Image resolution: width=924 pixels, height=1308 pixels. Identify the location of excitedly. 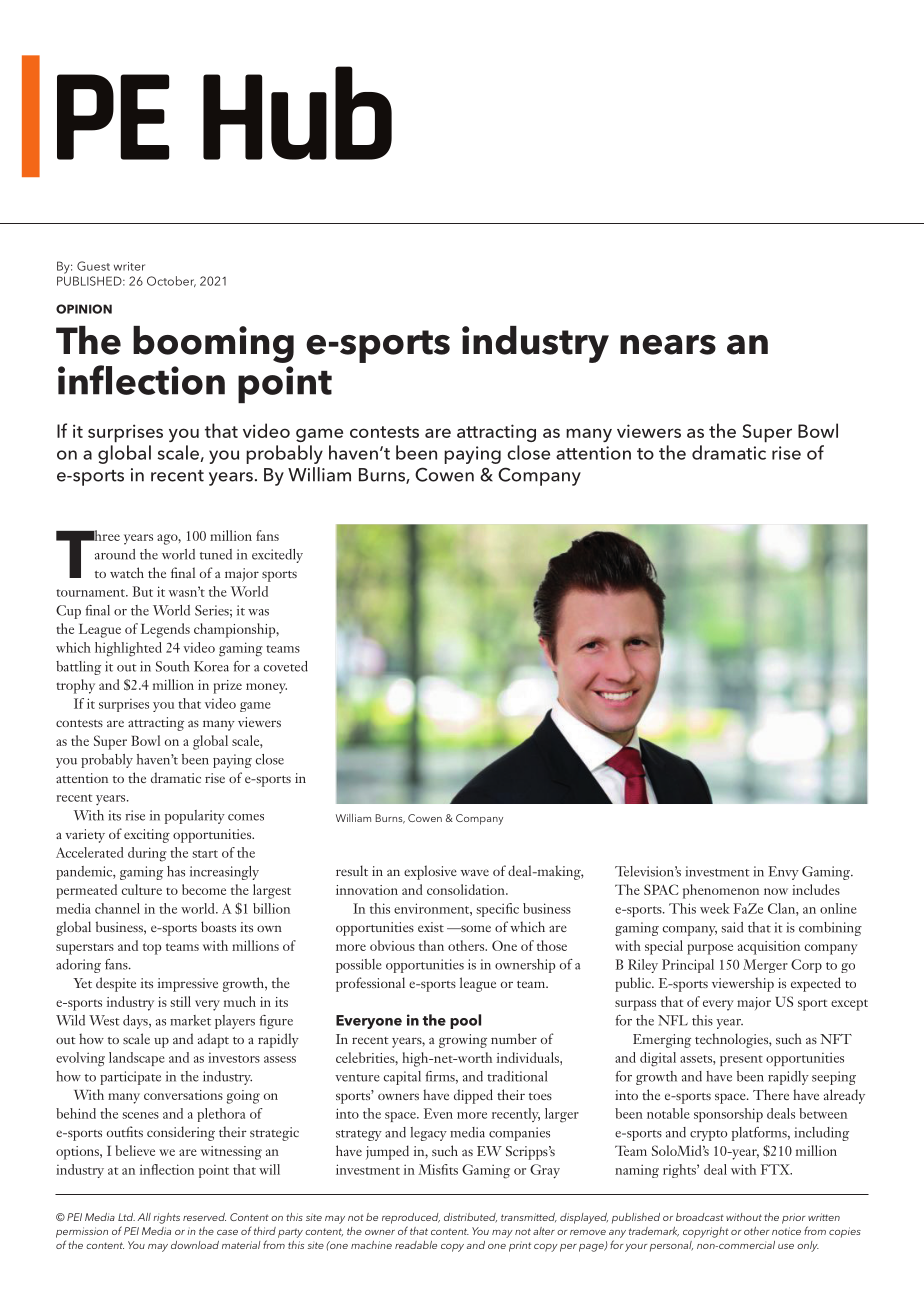
(277, 556).
